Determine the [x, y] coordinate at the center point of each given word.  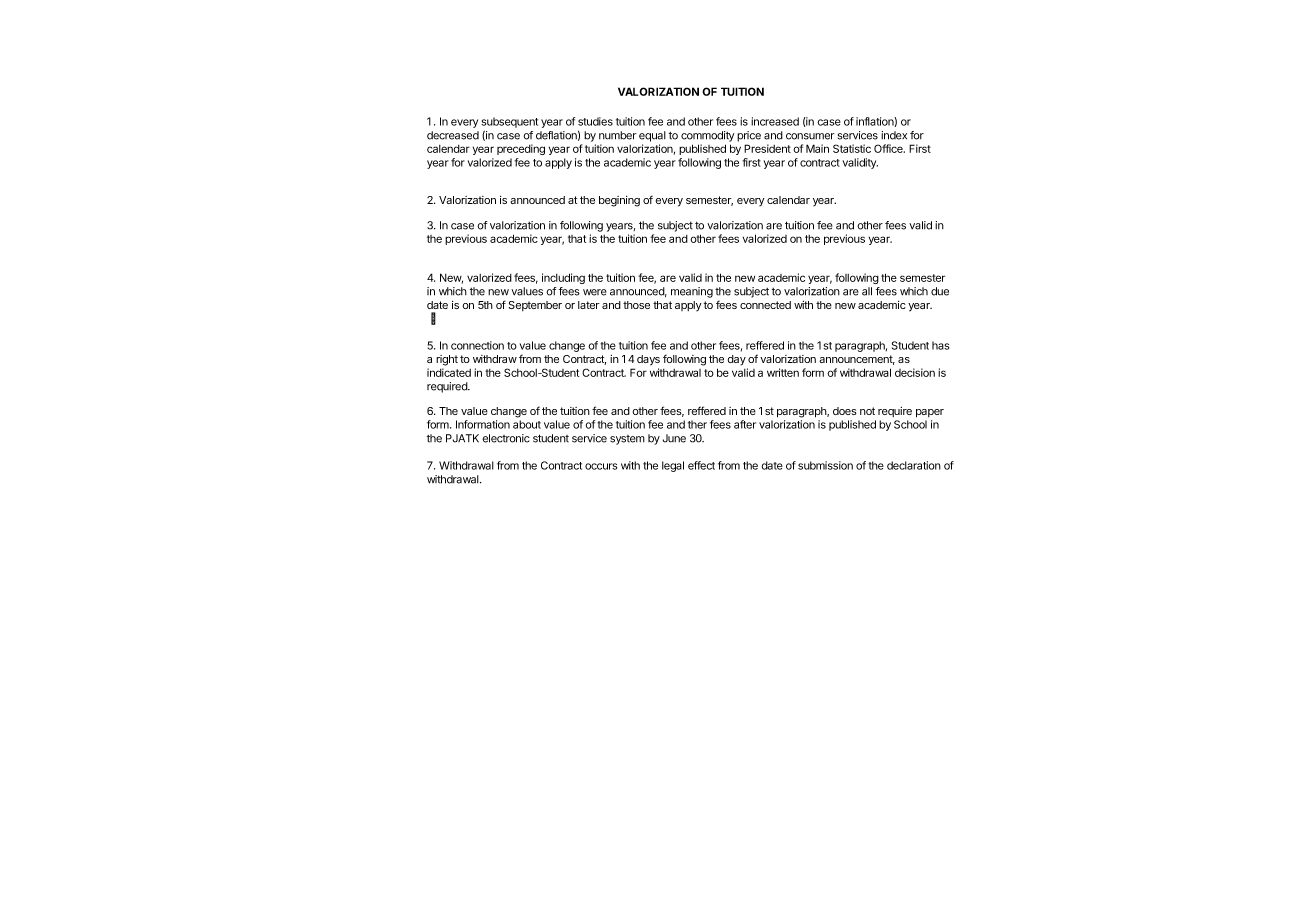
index [894, 135]
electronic [506, 438]
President [767, 148]
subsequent [509, 122]
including [563, 278]
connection [477, 345]
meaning [692, 292]
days [648, 360]
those [636, 305]
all [867, 291]
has [940, 345]
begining [619, 201]
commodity [707, 136]
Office [889, 148]
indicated [449, 372]
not [867, 411]
